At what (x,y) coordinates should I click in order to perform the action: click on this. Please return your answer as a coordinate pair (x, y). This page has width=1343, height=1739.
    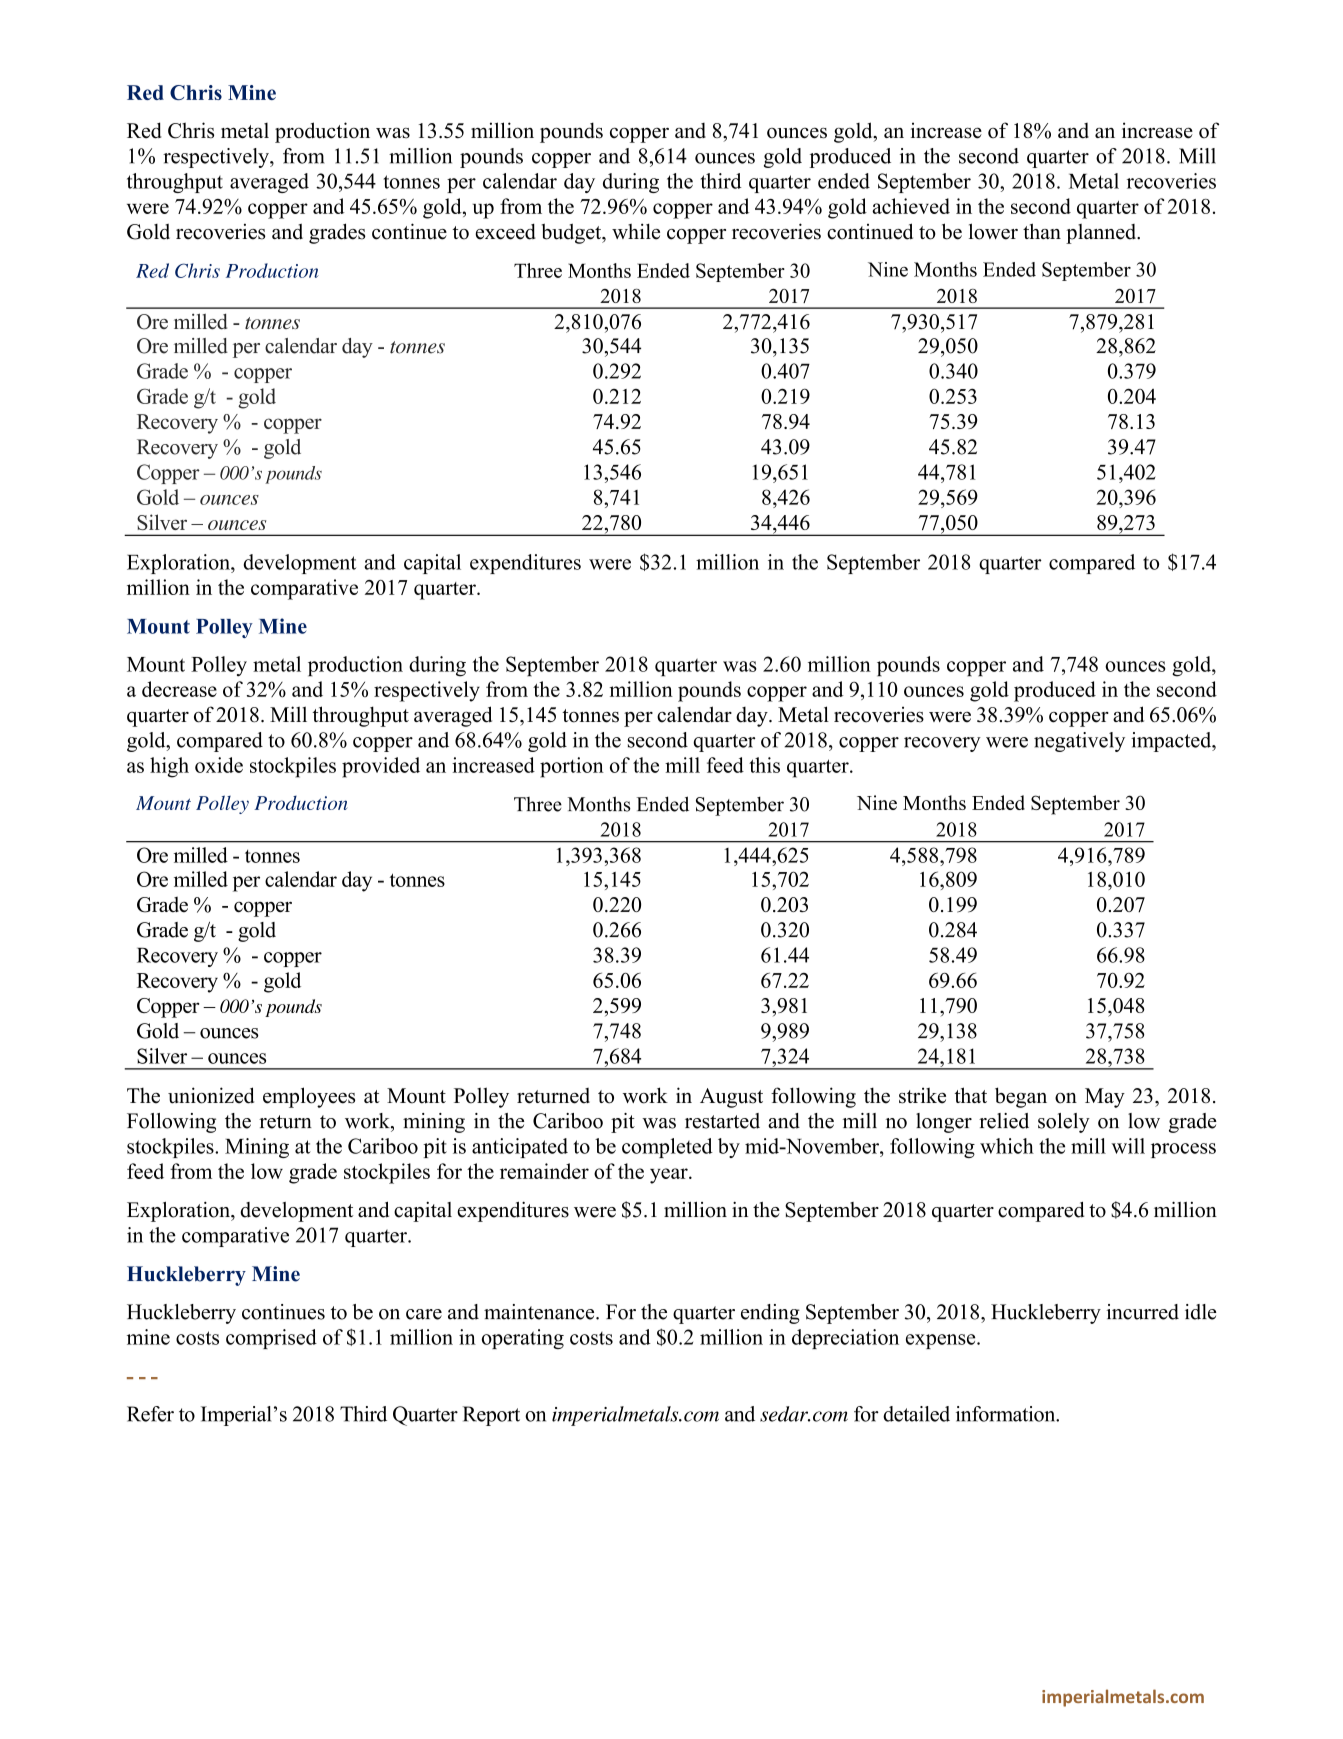
    Looking at the image, I should click on (764, 765).
